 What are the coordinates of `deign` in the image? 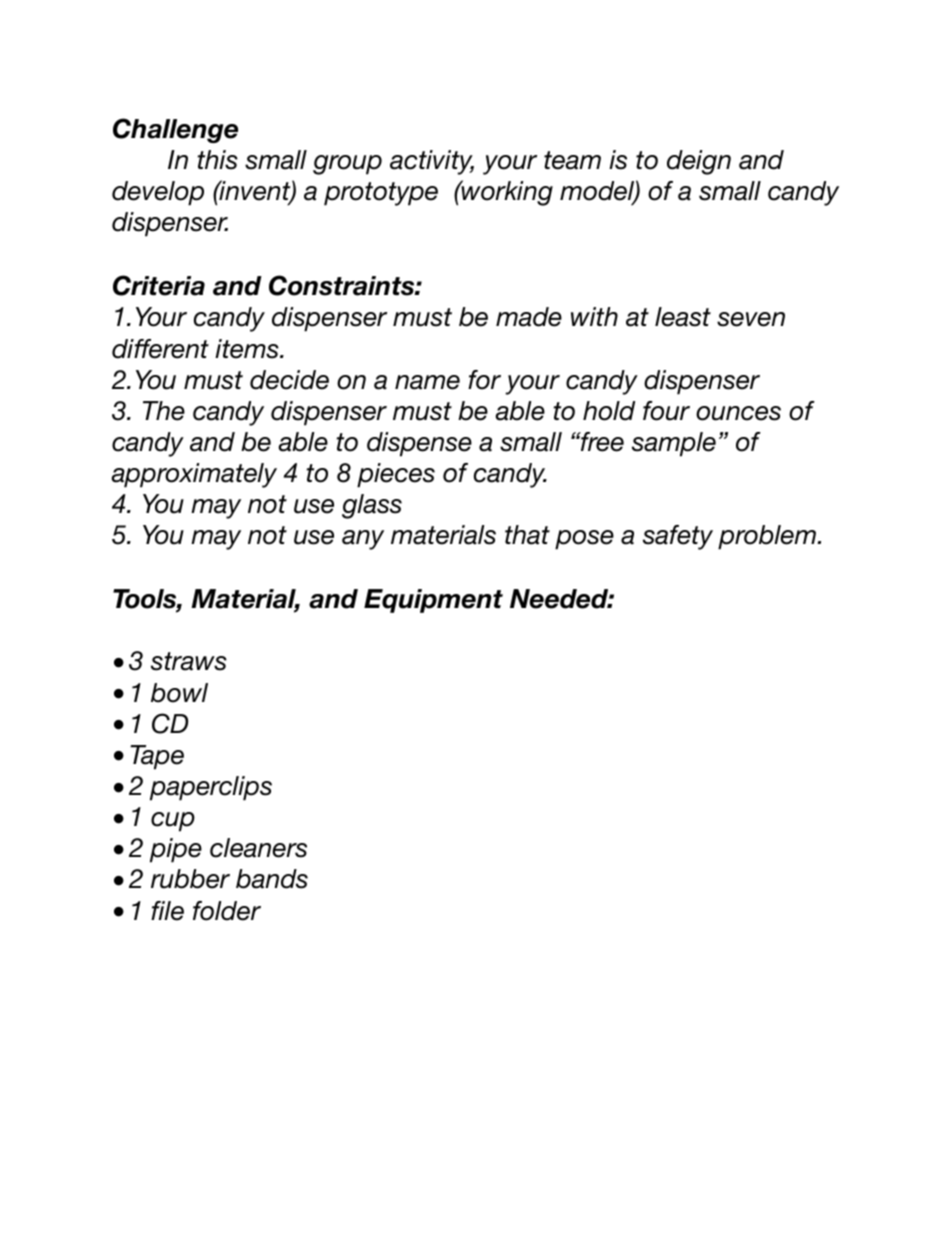 It's located at (699, 162).
